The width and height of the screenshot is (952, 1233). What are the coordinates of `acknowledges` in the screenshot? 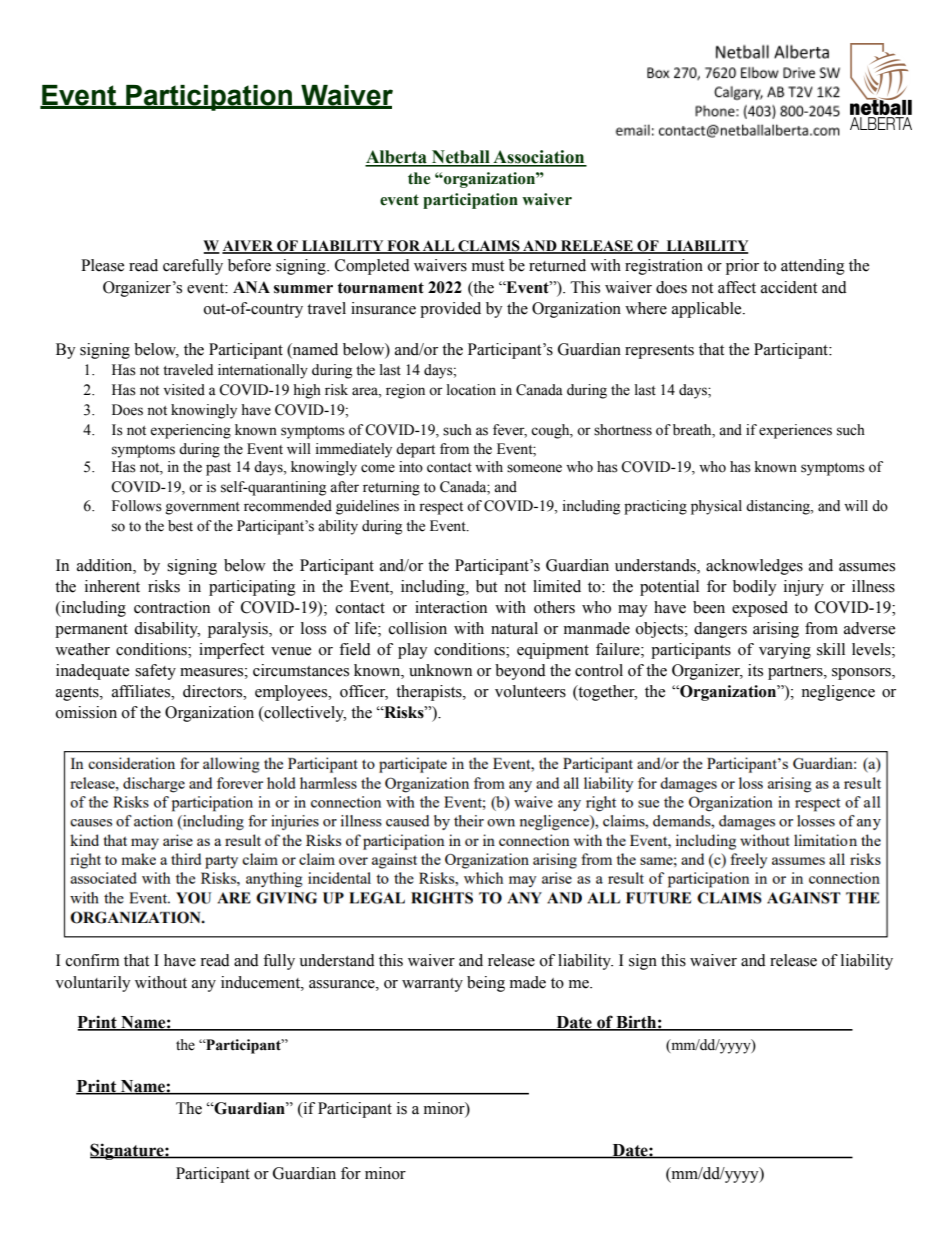 It's located at (754, 567).
